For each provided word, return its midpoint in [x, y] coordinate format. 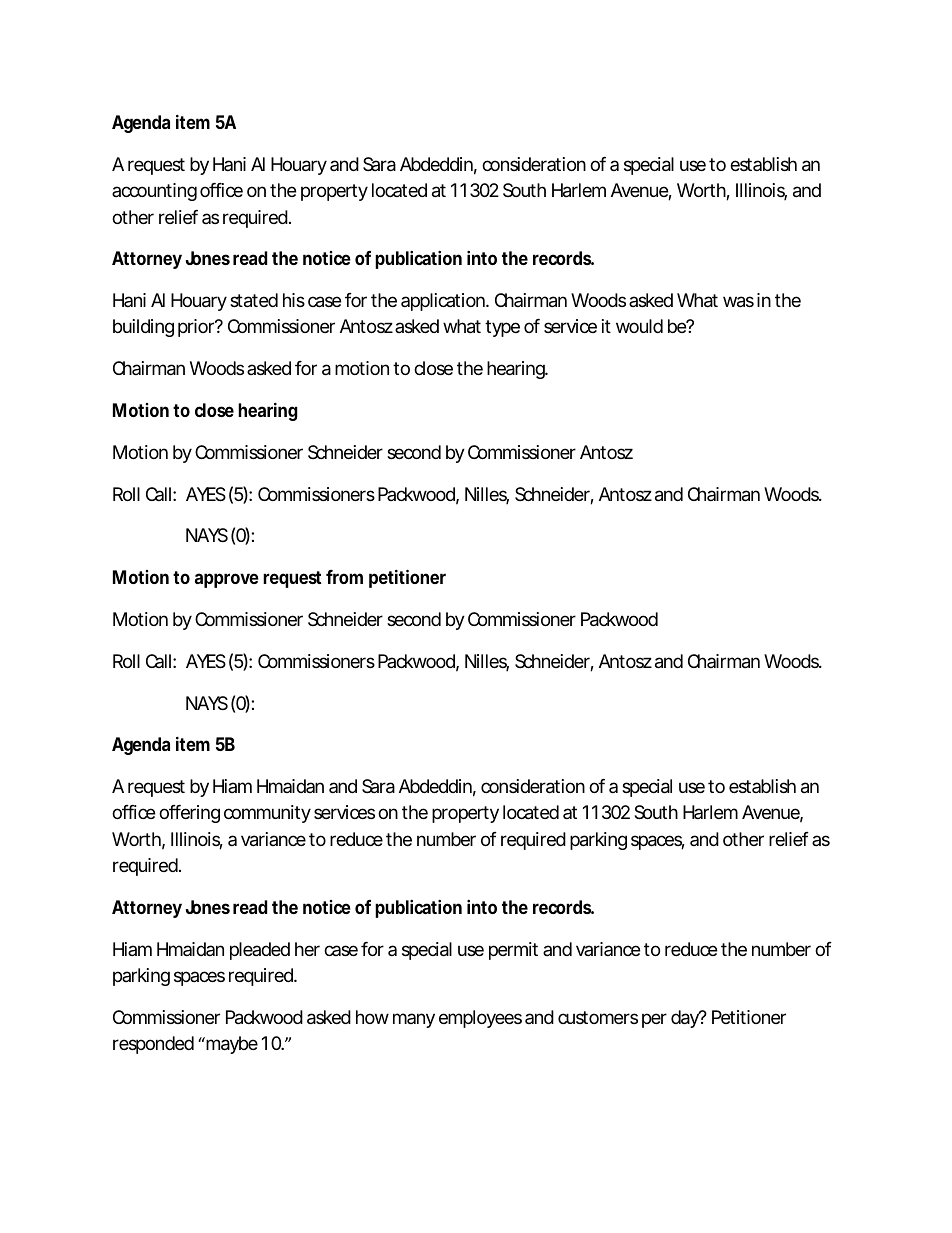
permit [513, 951]
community [267, 814]
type [502, 328]
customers [598, 1017]
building [143, 328]
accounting [154, 192]
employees [480, 1019]
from [344, 577]
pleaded [260, 951]
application [444, 302]
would [639, 326]
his [294, 300]
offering [189, 814]
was [738, 302]
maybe [232, 1045]
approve [227, 580]
